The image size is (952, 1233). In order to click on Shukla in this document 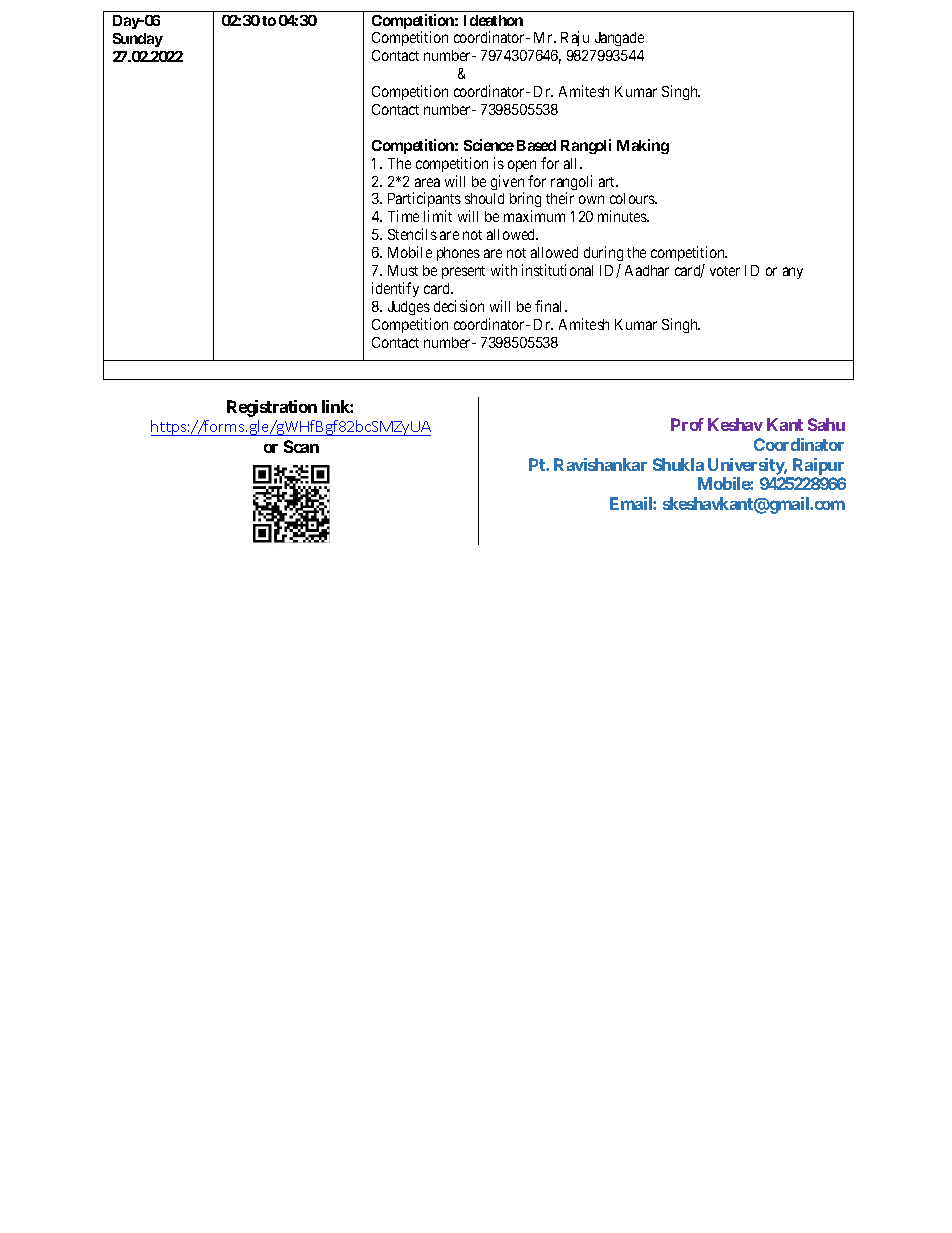, I will do `click(678, 464)`.
